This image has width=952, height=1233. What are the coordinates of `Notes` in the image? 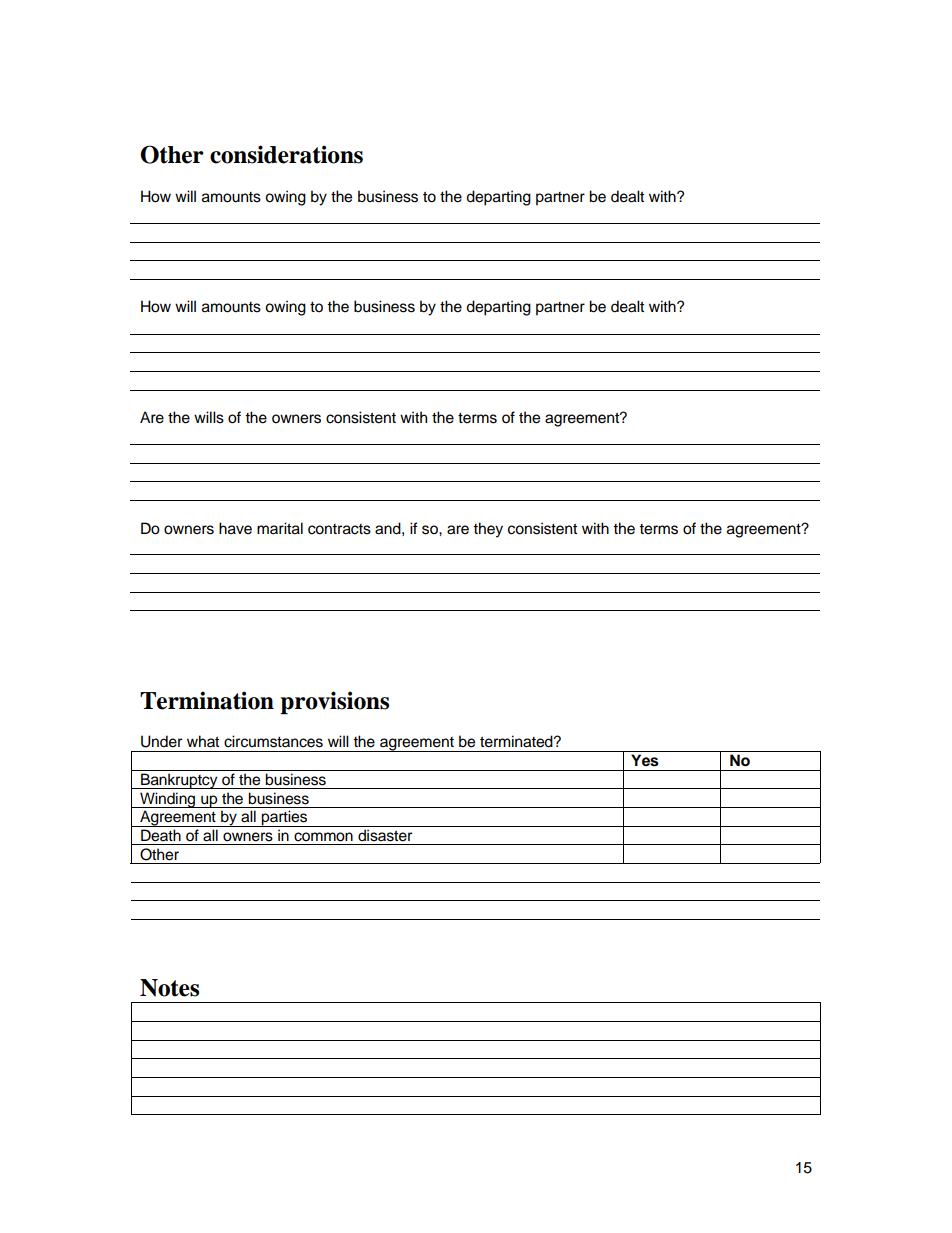 It's located at (169, 988).
